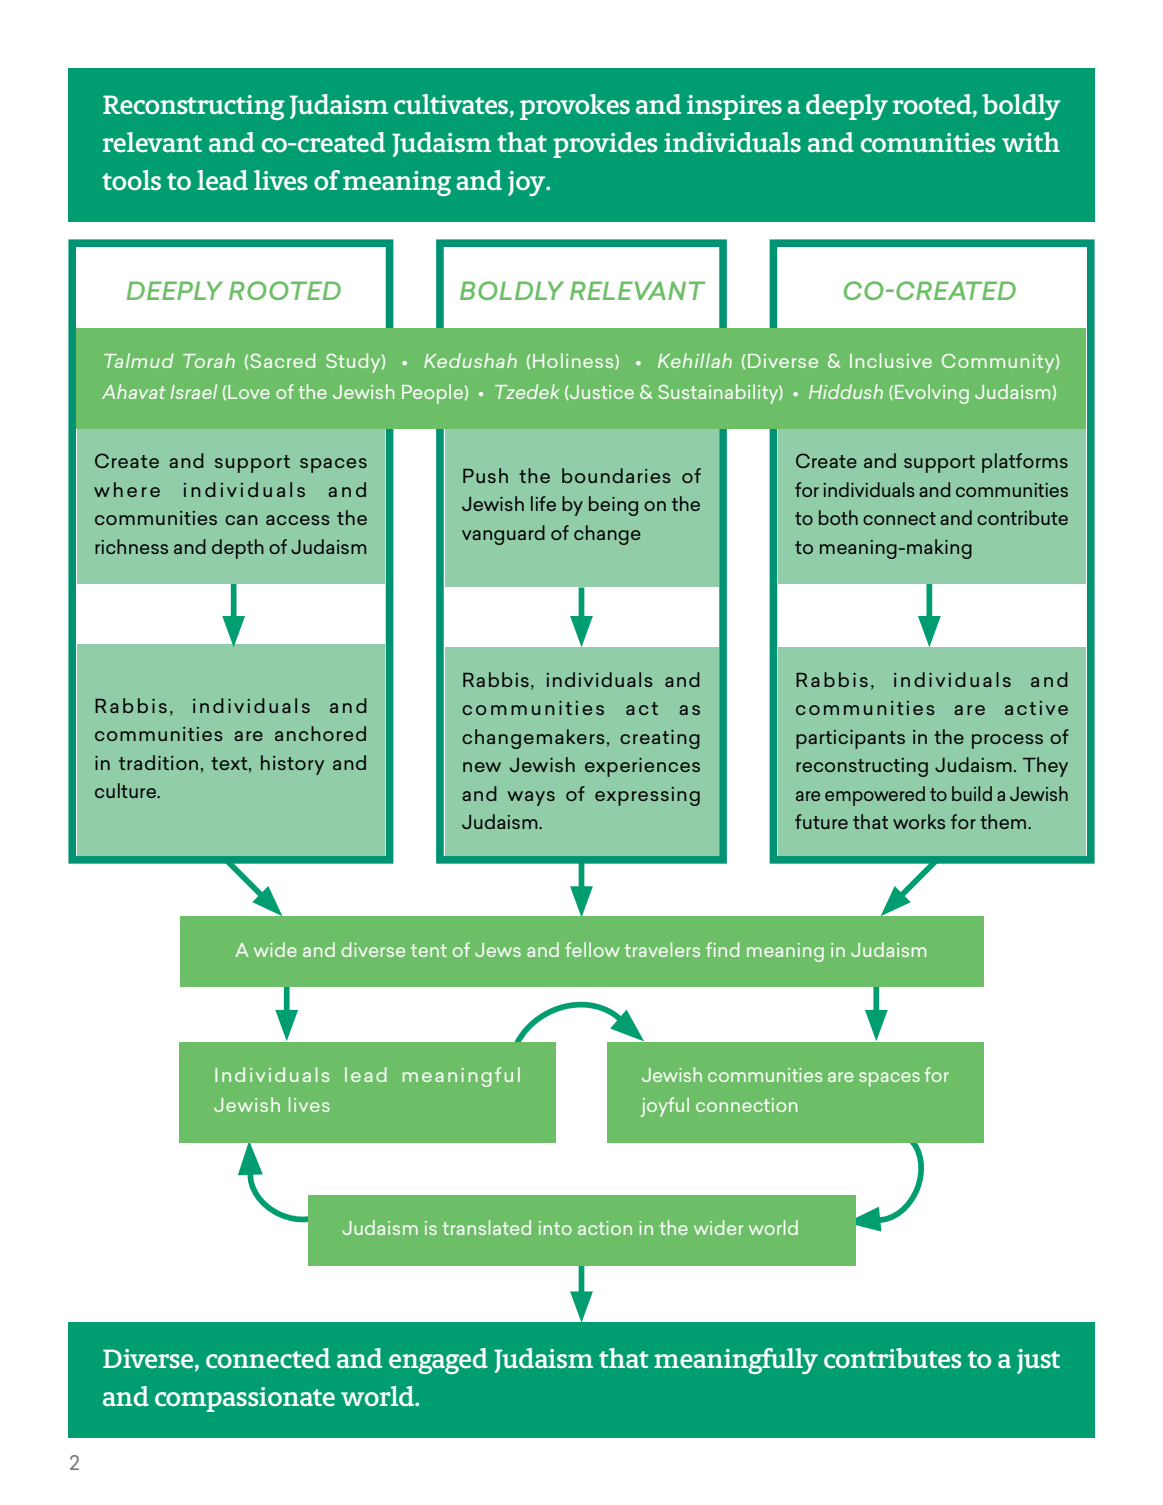 This screenshot has height=1505, width=1163. Describe the element at coordinates (592, 949) in the screenshot. I see `fellow` at that location.
